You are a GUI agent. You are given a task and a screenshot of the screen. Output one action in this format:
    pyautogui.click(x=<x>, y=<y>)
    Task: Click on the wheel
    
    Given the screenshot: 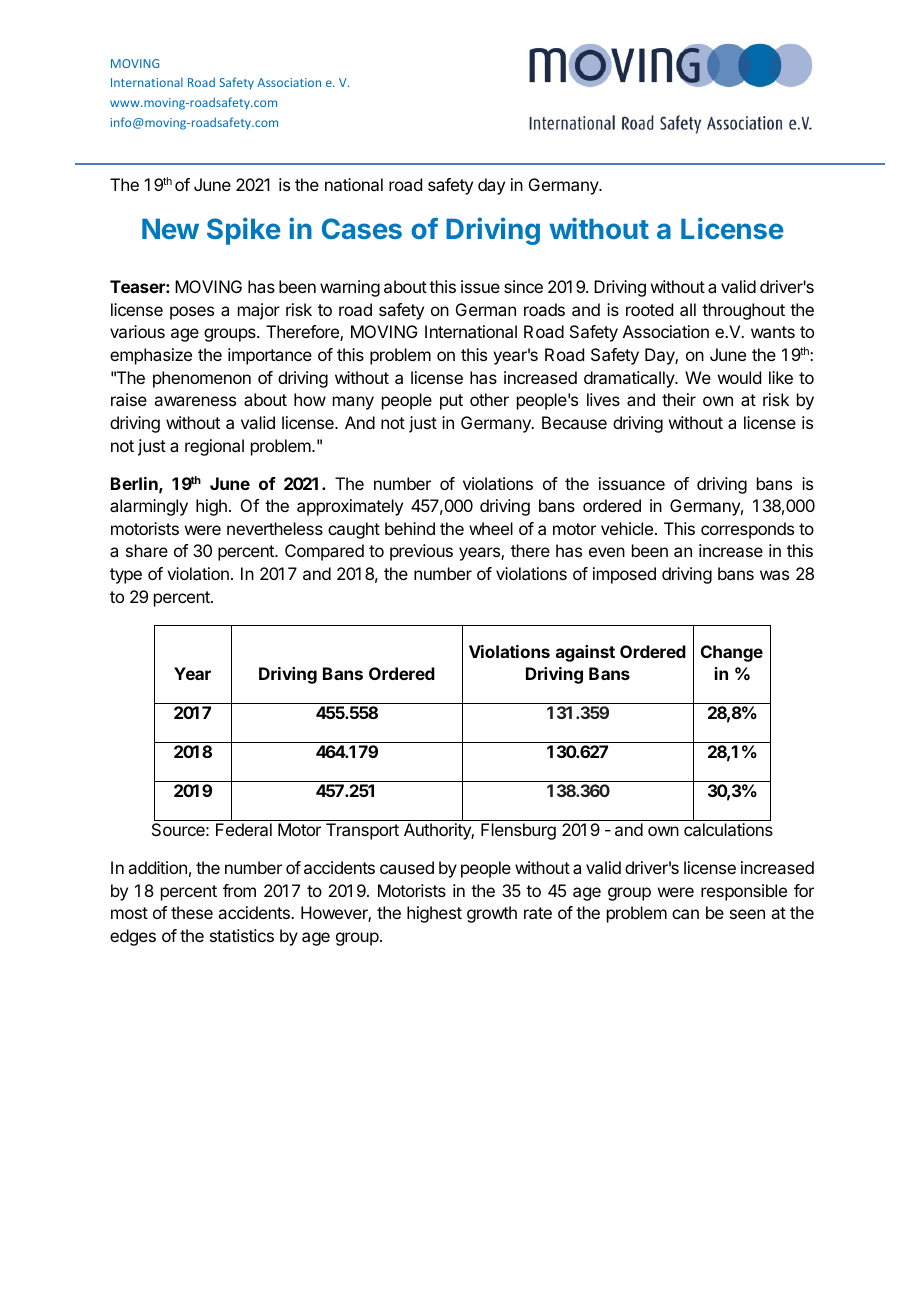 What is the action you would take?
    pyautogui.click(x=491, y=528)
